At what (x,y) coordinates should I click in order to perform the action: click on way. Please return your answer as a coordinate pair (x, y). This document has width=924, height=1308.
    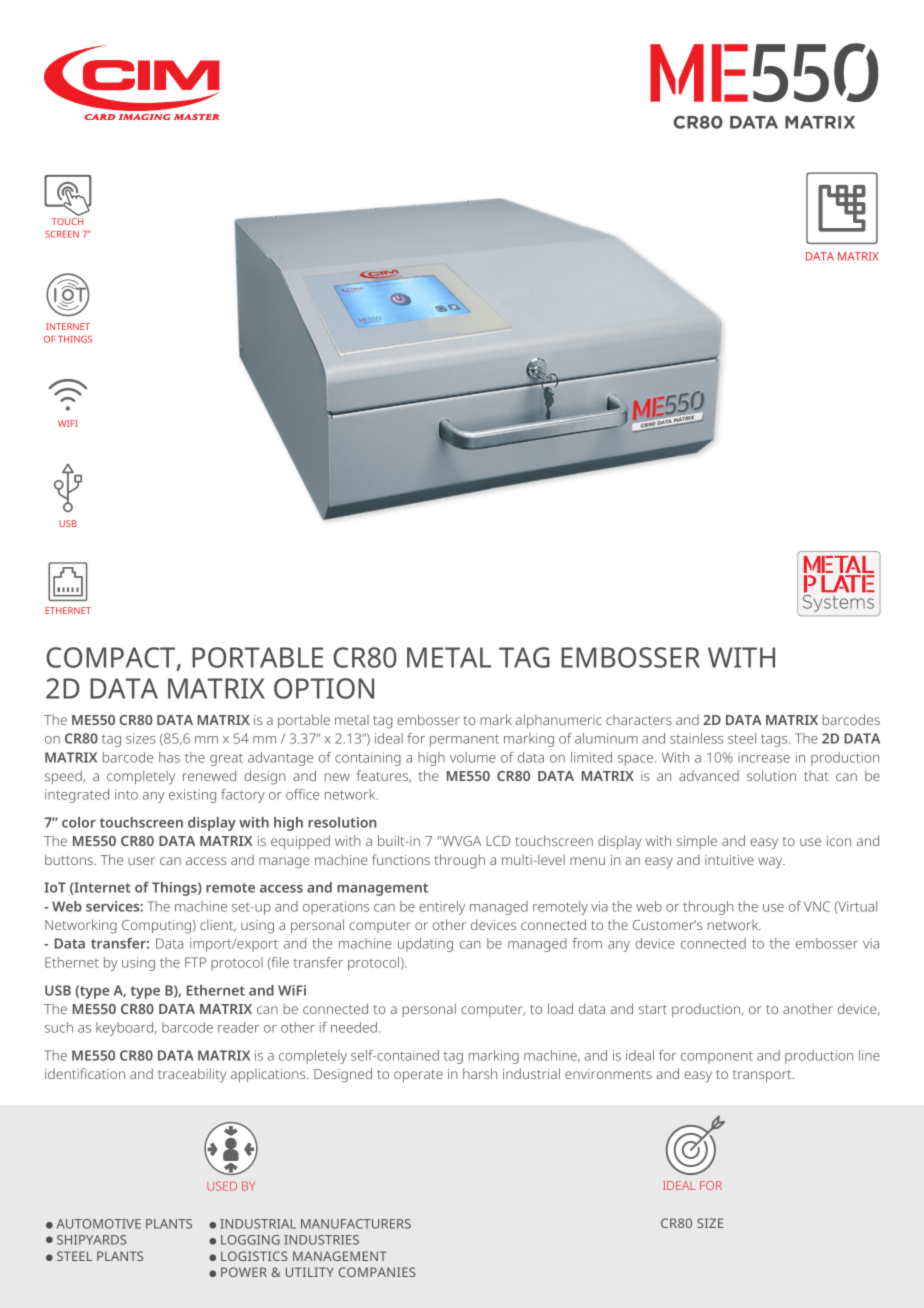
    Looking at the image, I should click on (771, 863).
